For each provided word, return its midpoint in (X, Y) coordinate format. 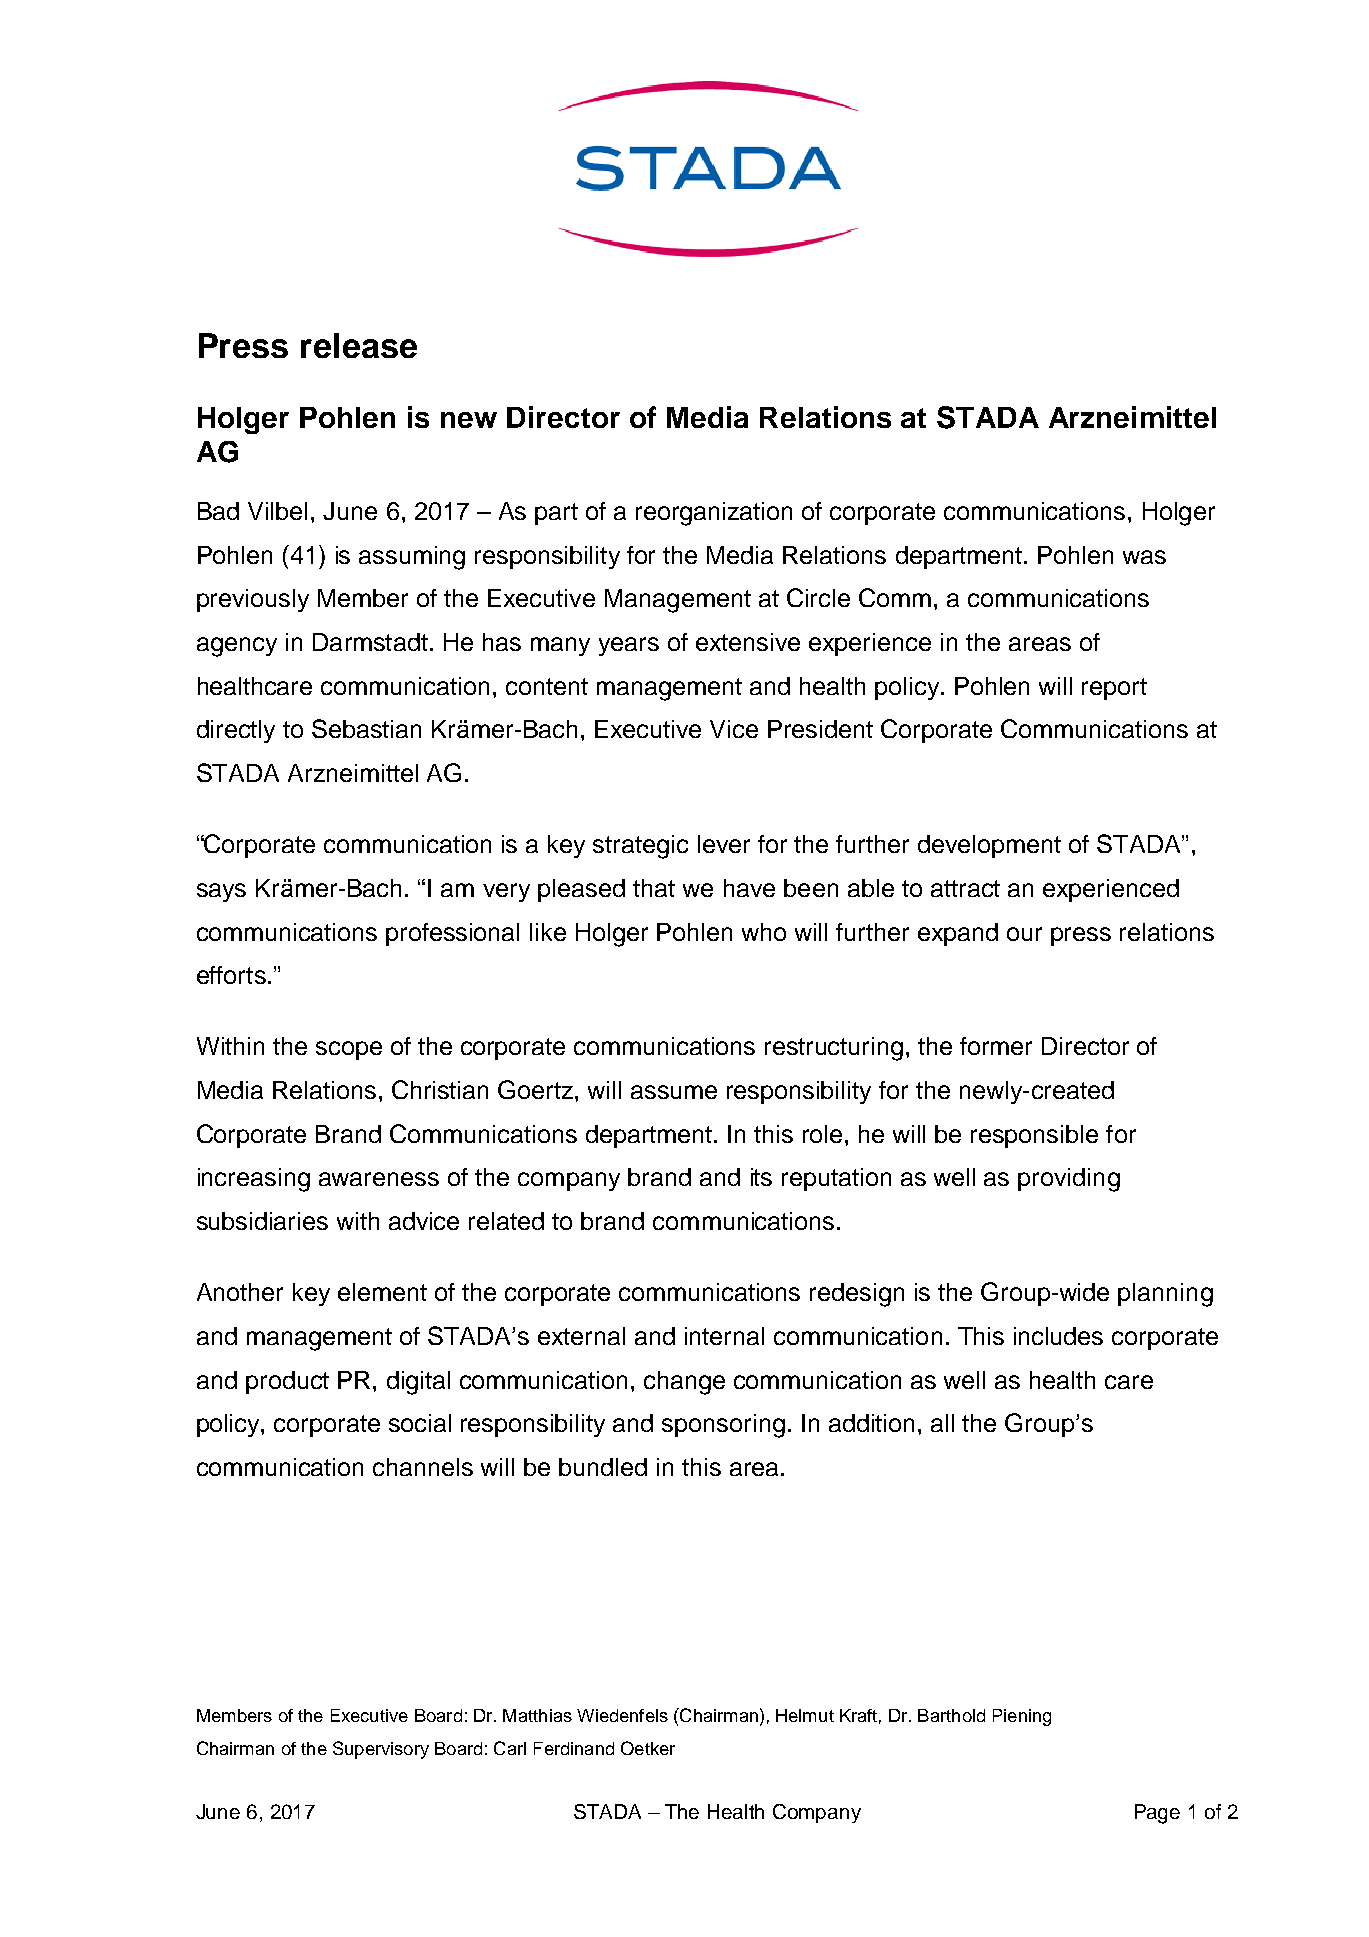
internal (724, 1336)
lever (724, 844)
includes (1058, 1336)
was (1144, 557)
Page (1157, 1814)
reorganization (714, 514)
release (359, 345)
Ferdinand (574, 1748)
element (382, 1292)
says (221, 892)
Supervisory (381, 1750)
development (989, 846)
